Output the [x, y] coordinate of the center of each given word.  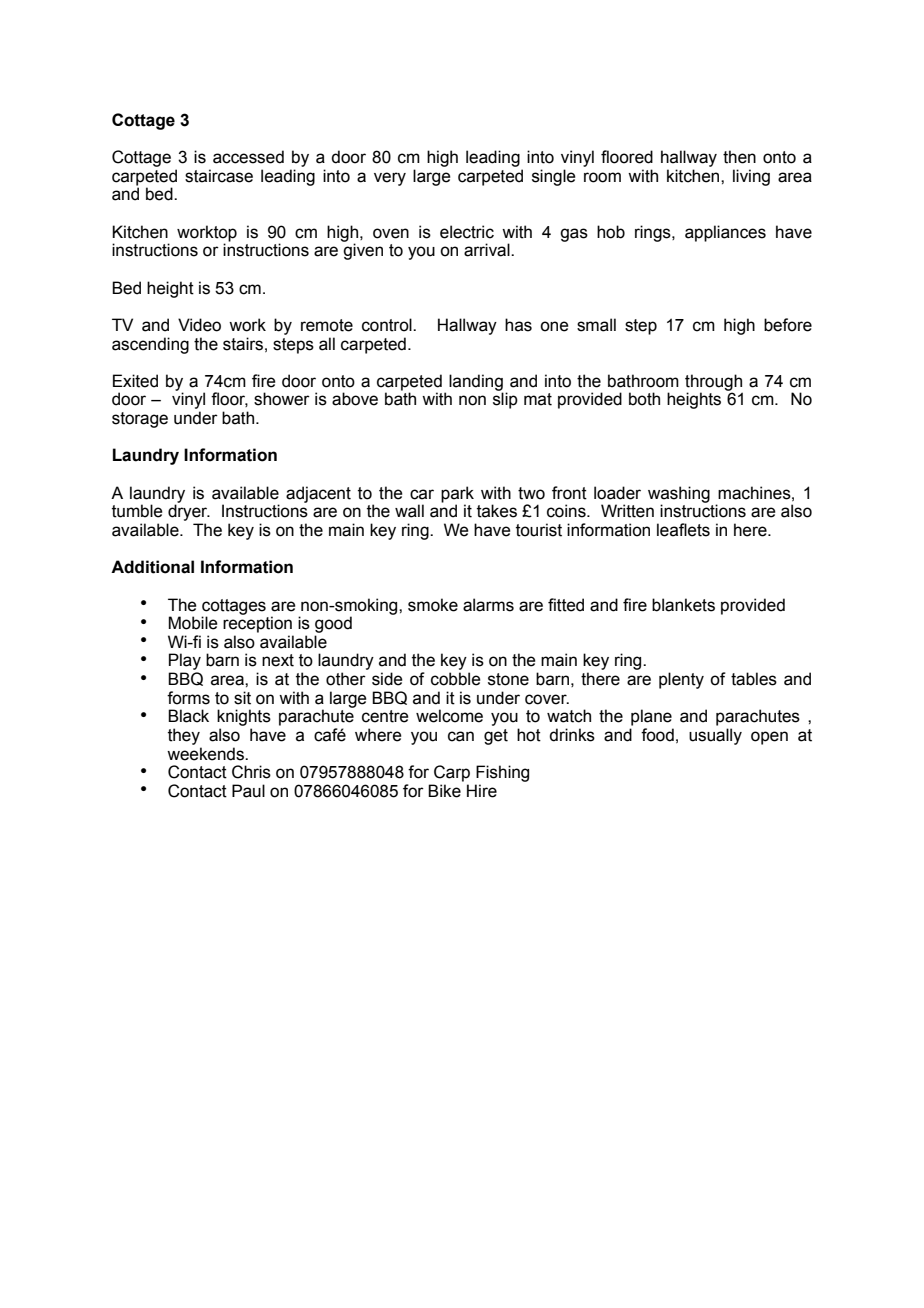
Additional [152, 567]
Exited [135, 381]
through [714, 383]
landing [476, 383]
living [751, 177]
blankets [683, 605]
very [390, 179]
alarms [488, 605]
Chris [251, 772]
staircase [219, 176]
